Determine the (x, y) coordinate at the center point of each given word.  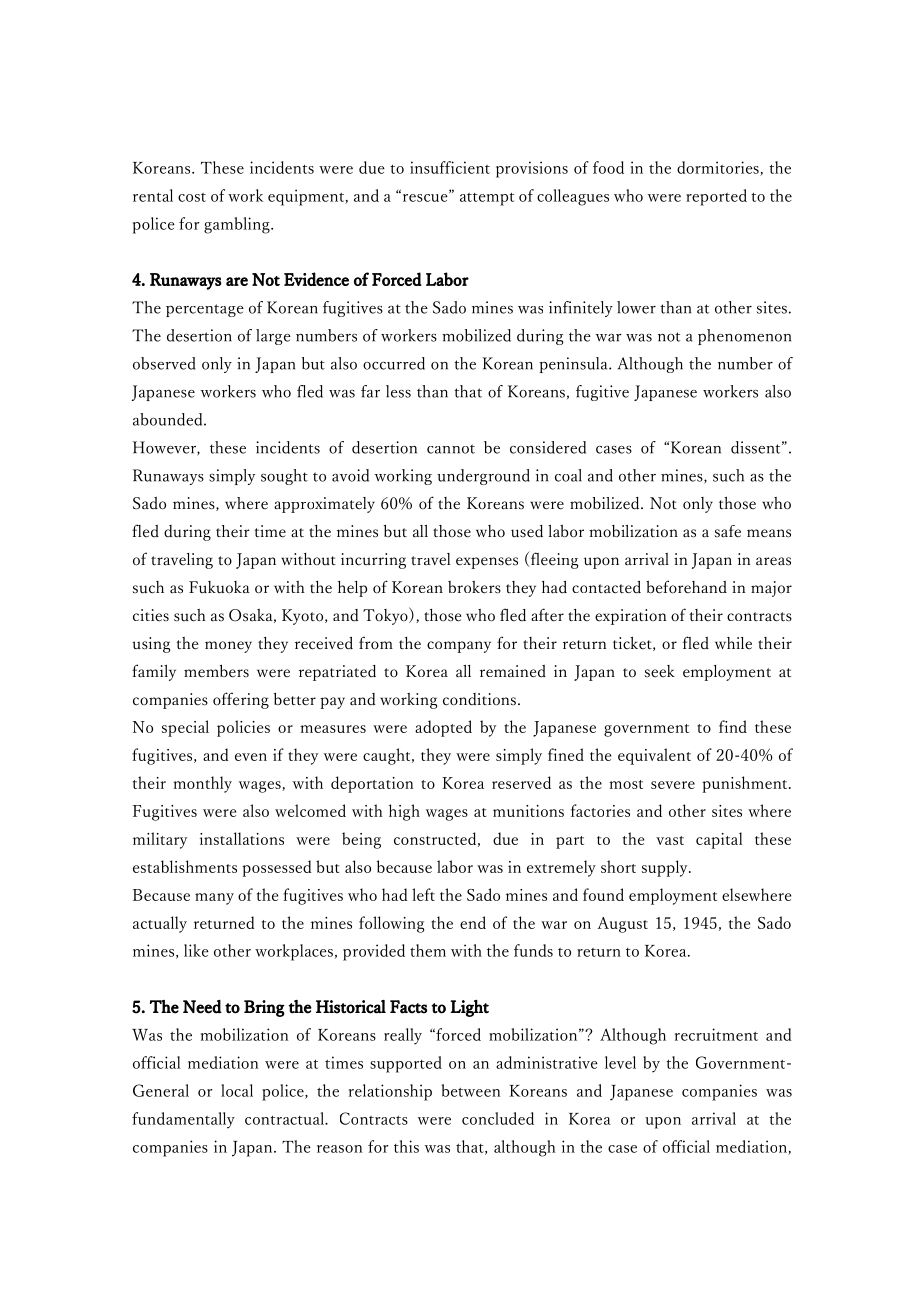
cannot (451, 449)
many (214, 899)
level (620, 1062)
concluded (498, 1118)
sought (284, 477)
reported (716, 197)
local (237, 1090)
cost (192, 197)
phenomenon (744, 337)
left (423, 894)
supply (666, 868)
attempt (487, 199)
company (459, 647)
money (228, 647)
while (733, 643)
